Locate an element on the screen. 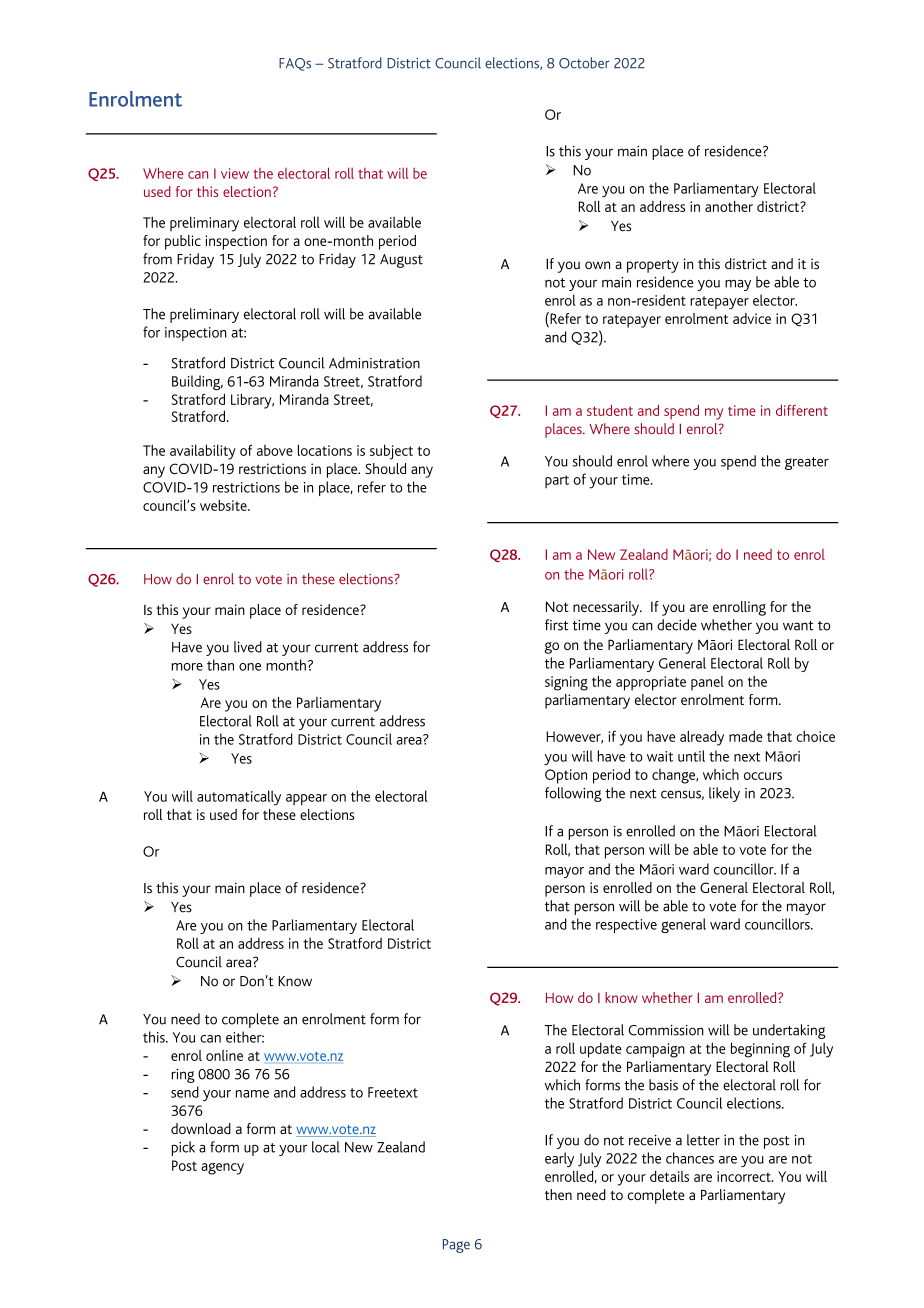 This screenshot has height=1308, width=924. Page is located at coordinates (456, 1246).
